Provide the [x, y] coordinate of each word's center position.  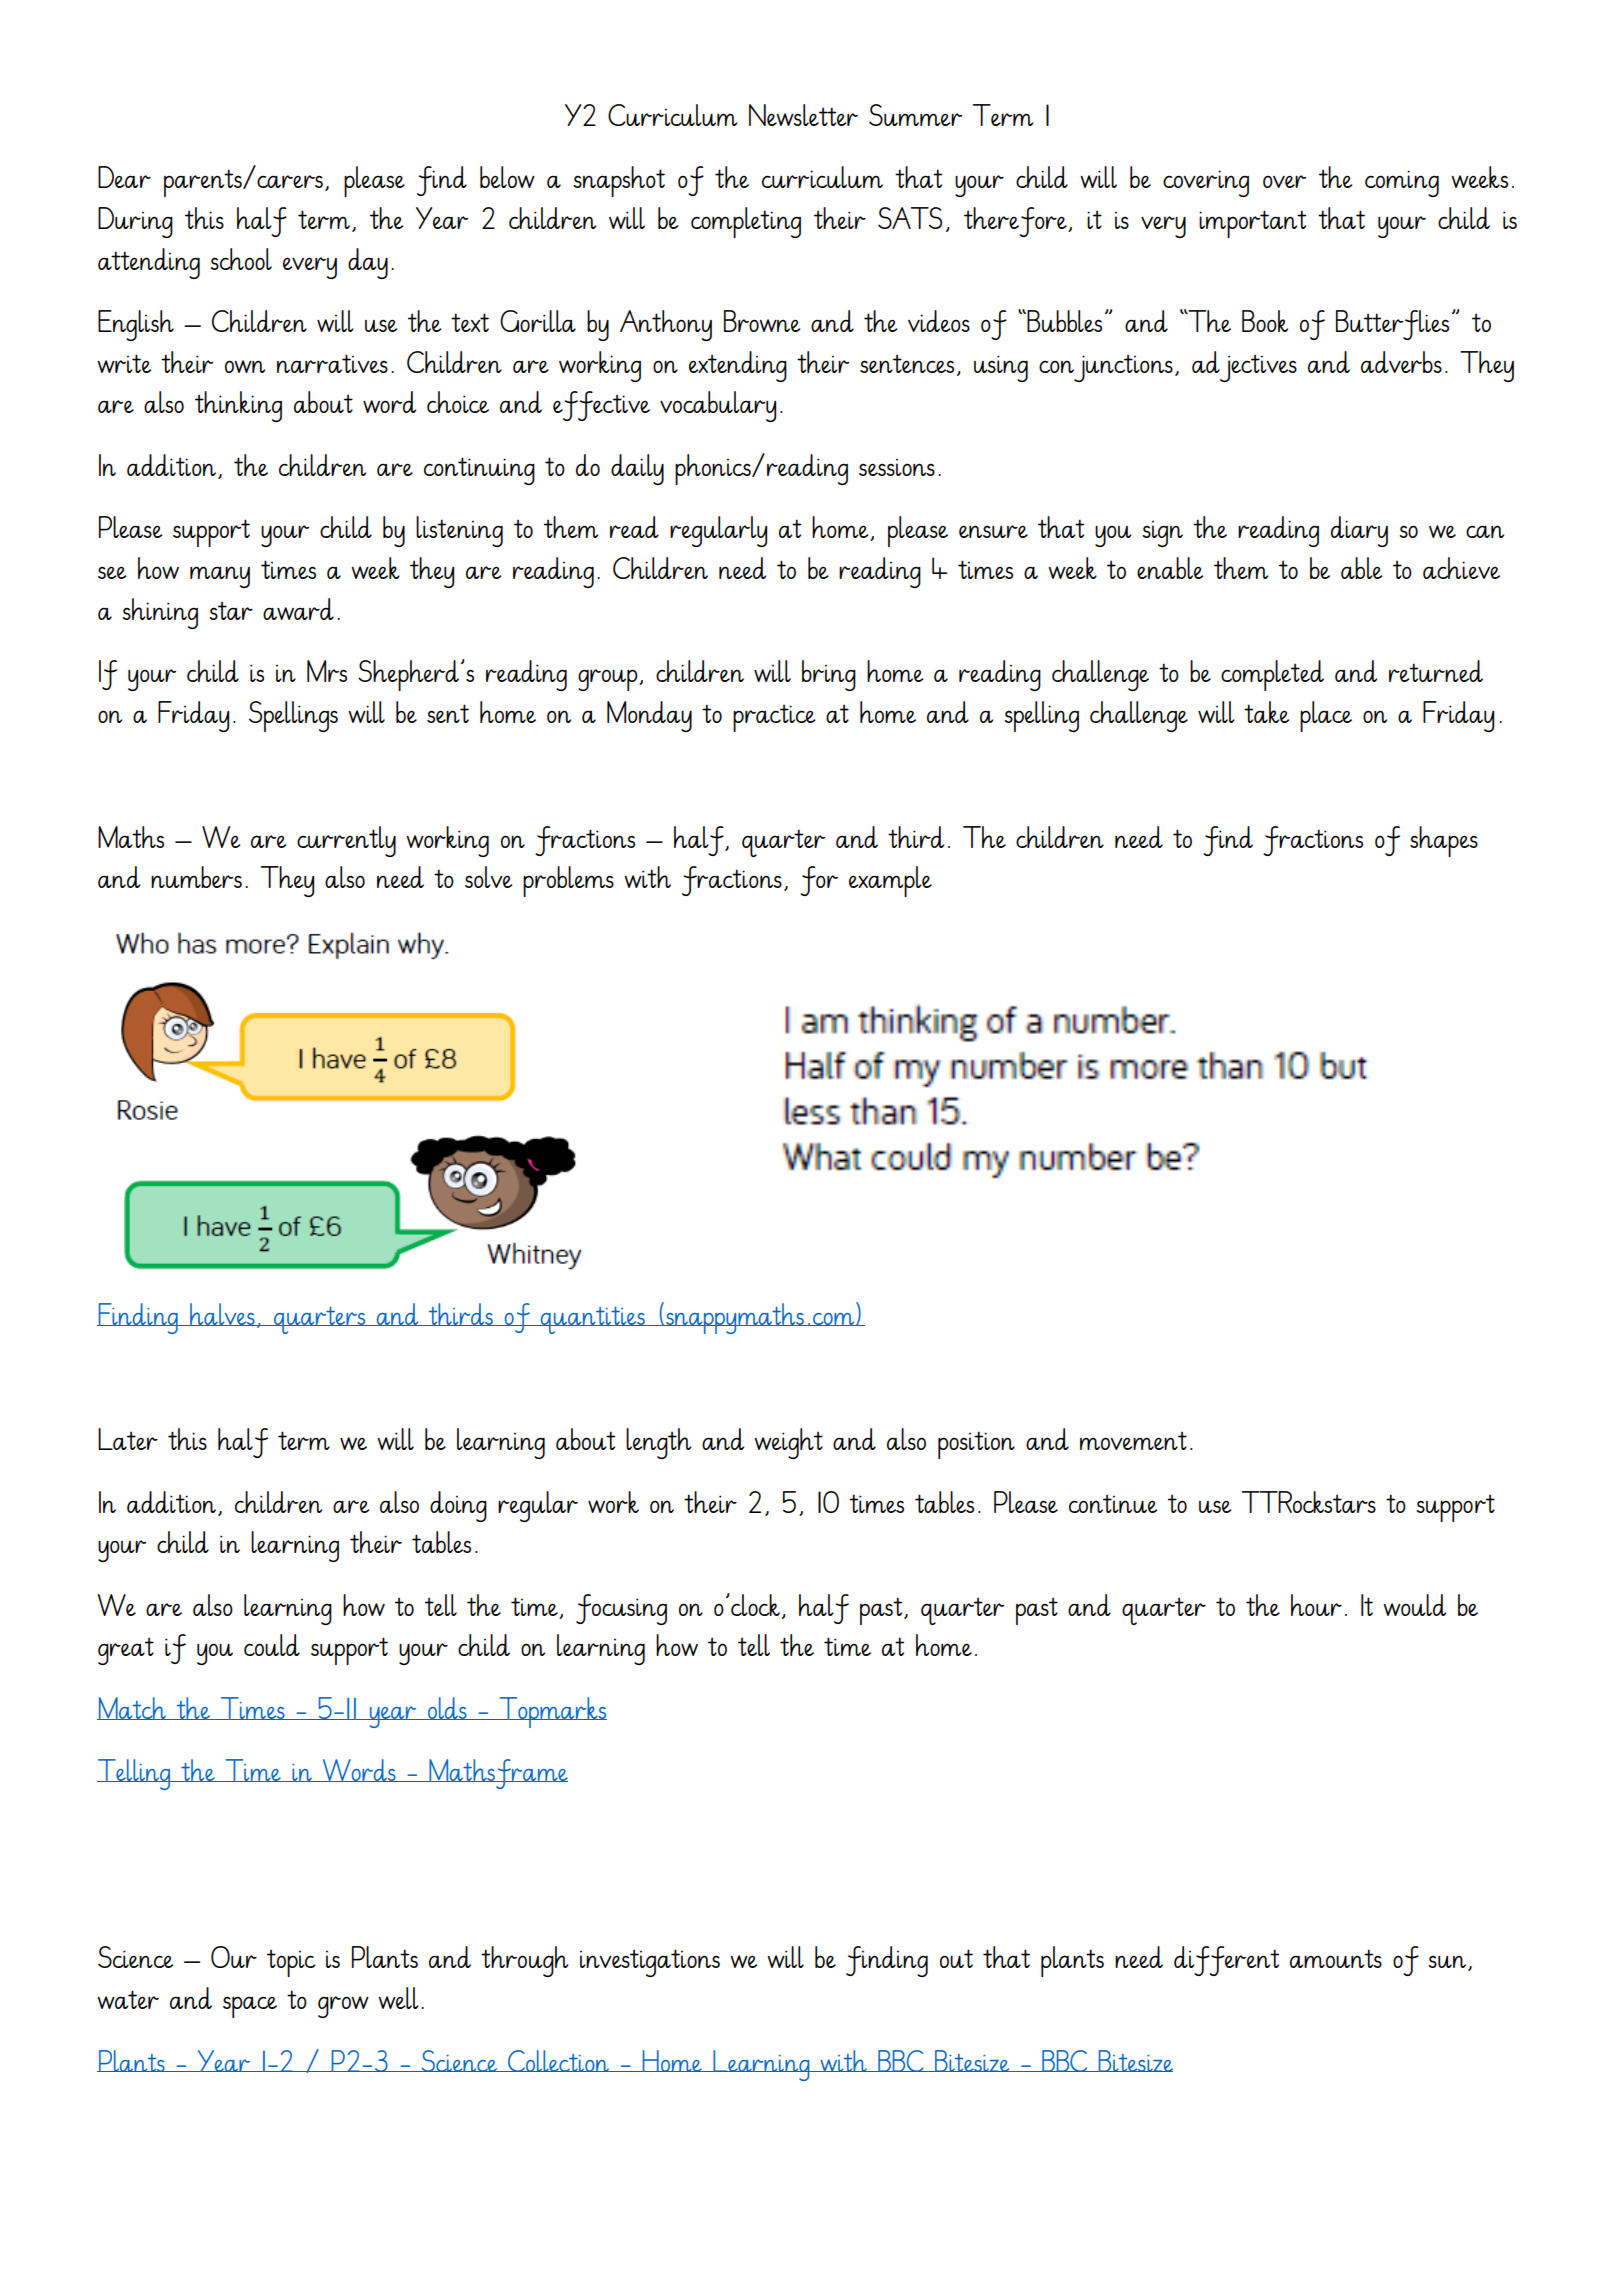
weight [788, 1443]
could [272, 1645]
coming [1402, 183]
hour [1316, 1605]
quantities [592, 1320]
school [241, 259]
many [220, 577]
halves [222, 1314]
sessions [897, 467]
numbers [196, 877]
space [250, 2007]
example [890, 881]
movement [1133, 1440]
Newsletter [803, 115]
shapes [1444, 841]
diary [1359, 531]
